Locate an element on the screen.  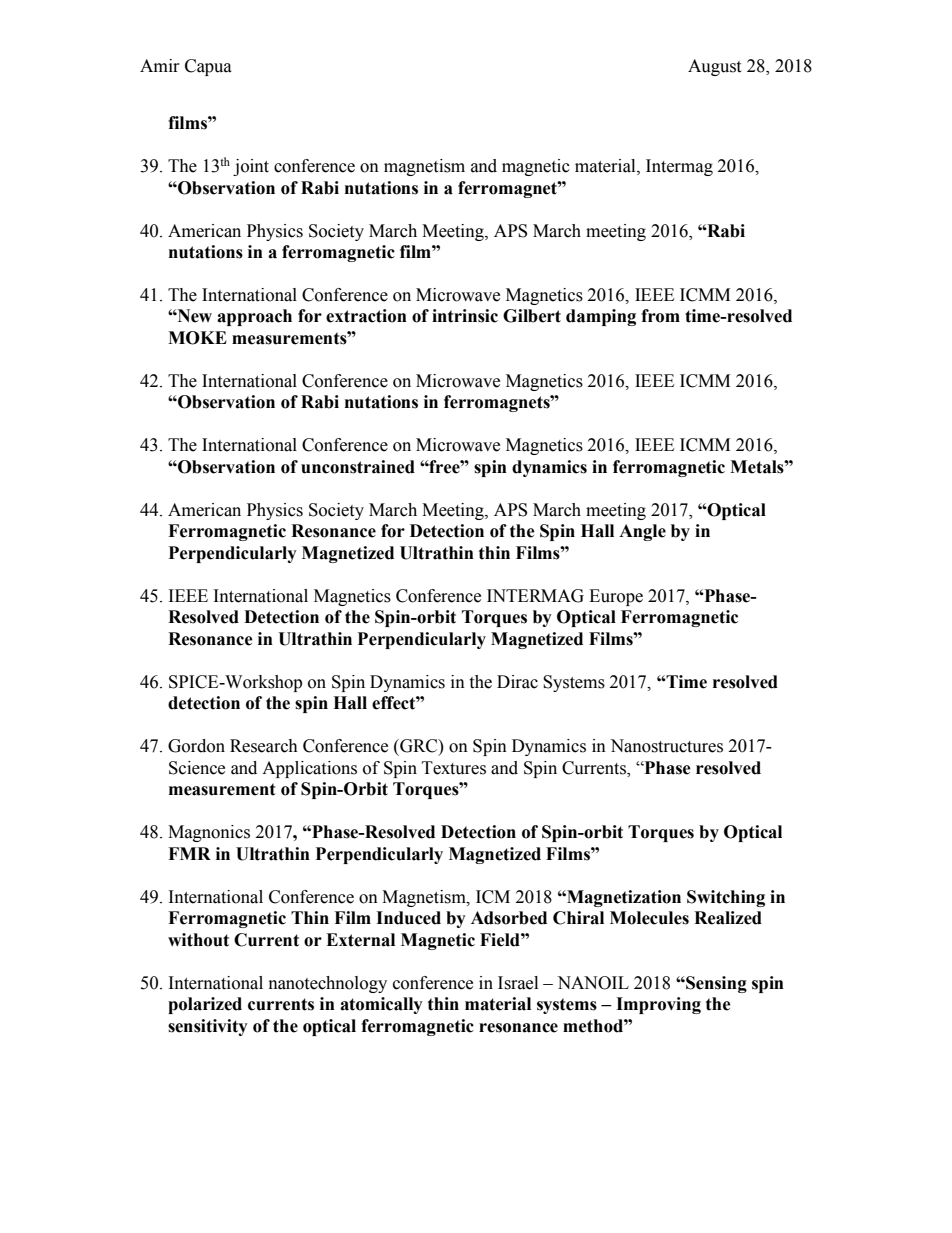
Amir is located at coordinates (160, 65).
